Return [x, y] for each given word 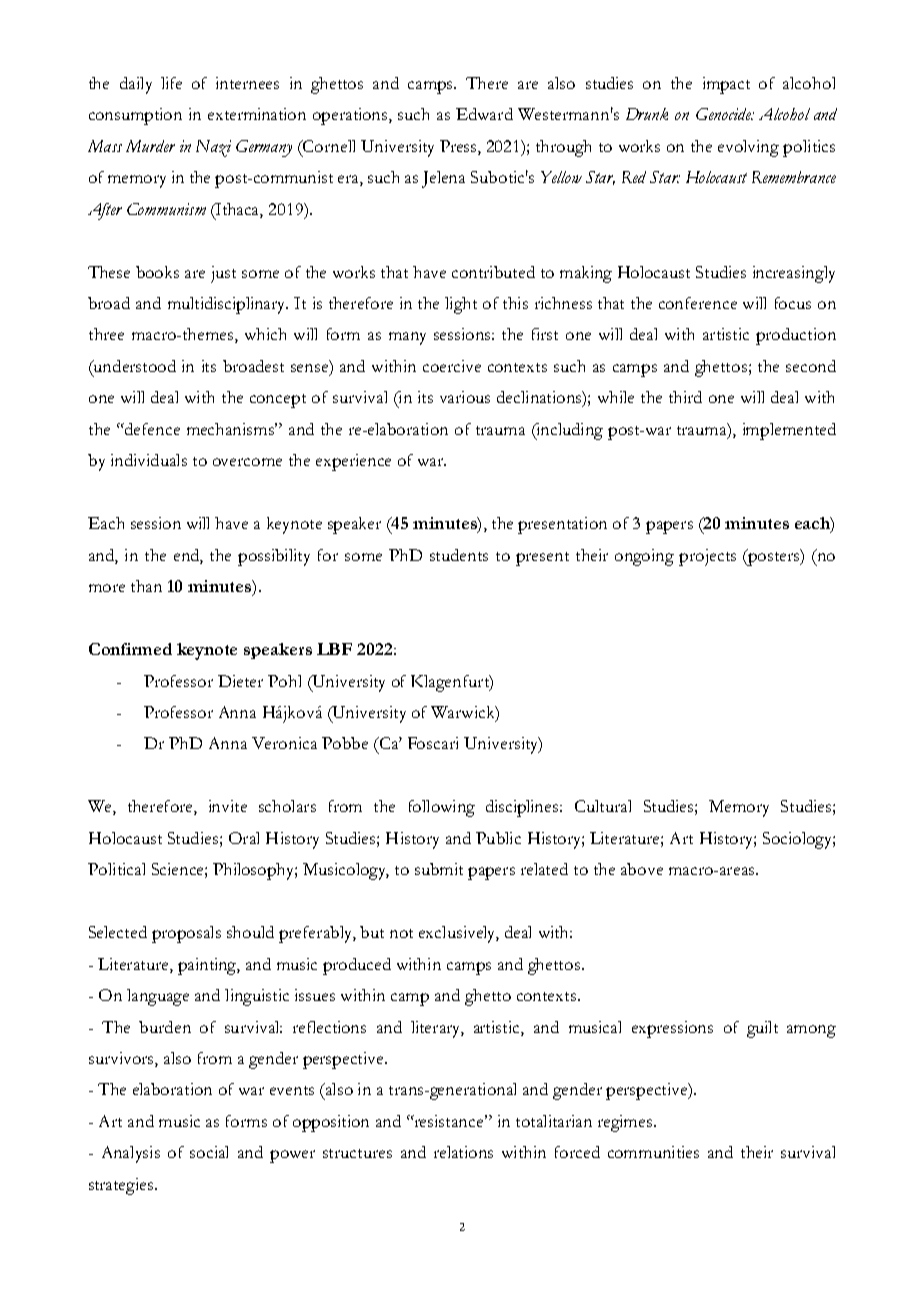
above [642, 869]
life [171, 83]
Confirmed [130, 649]
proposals [186, 934]
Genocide [724, 114]
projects [707, 557]
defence [151, 429]
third [685, 397]
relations [463, 1152]
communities [653, 1152]
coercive [452, 366]
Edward [484, 114]
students [459, 555]
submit [439, 869]
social [209, 1152]
